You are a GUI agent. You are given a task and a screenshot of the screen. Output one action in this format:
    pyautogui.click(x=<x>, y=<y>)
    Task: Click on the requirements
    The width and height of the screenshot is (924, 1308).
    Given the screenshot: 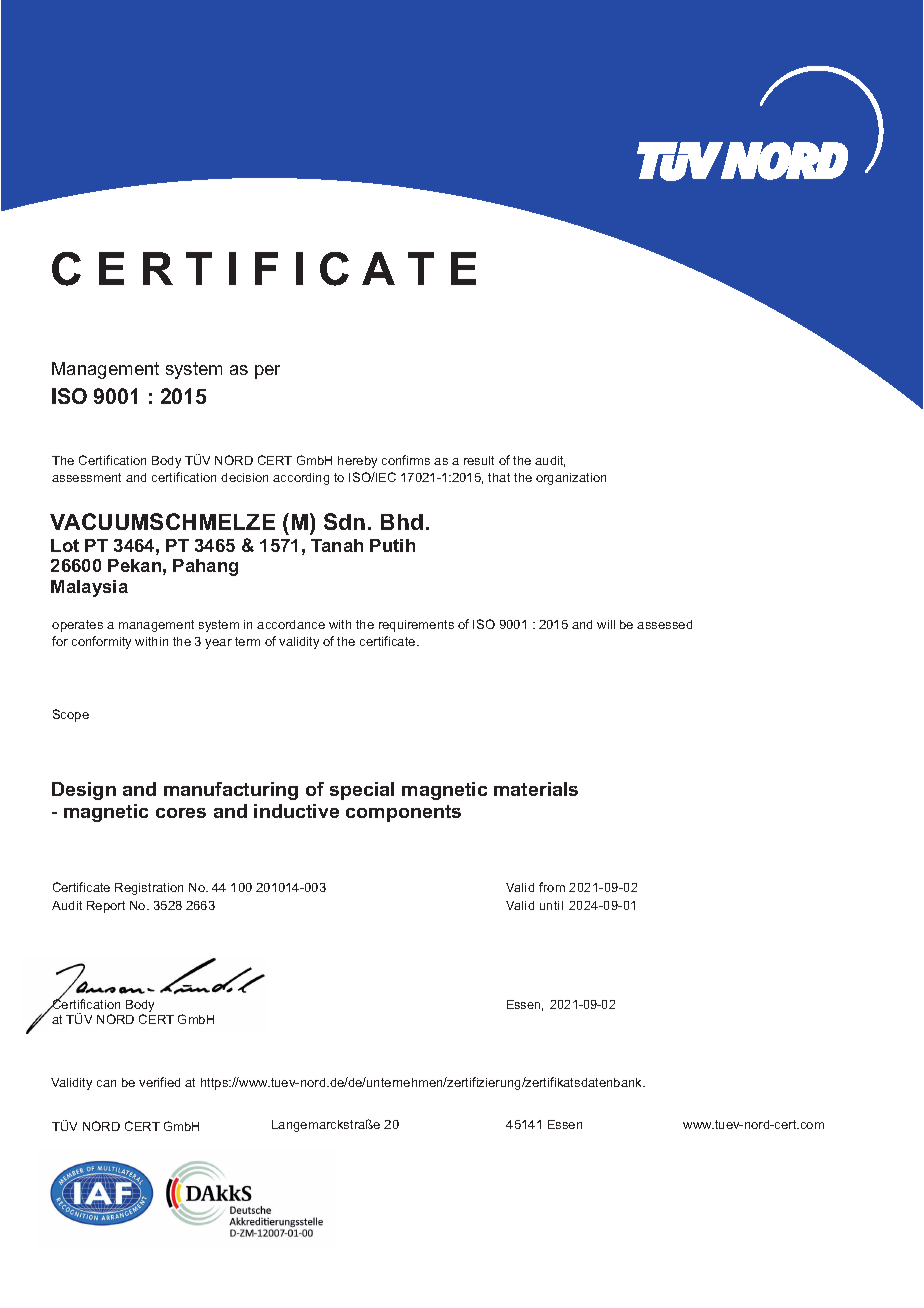 What is the action you would take?
    pyautogui.click(x=416, y=626)
